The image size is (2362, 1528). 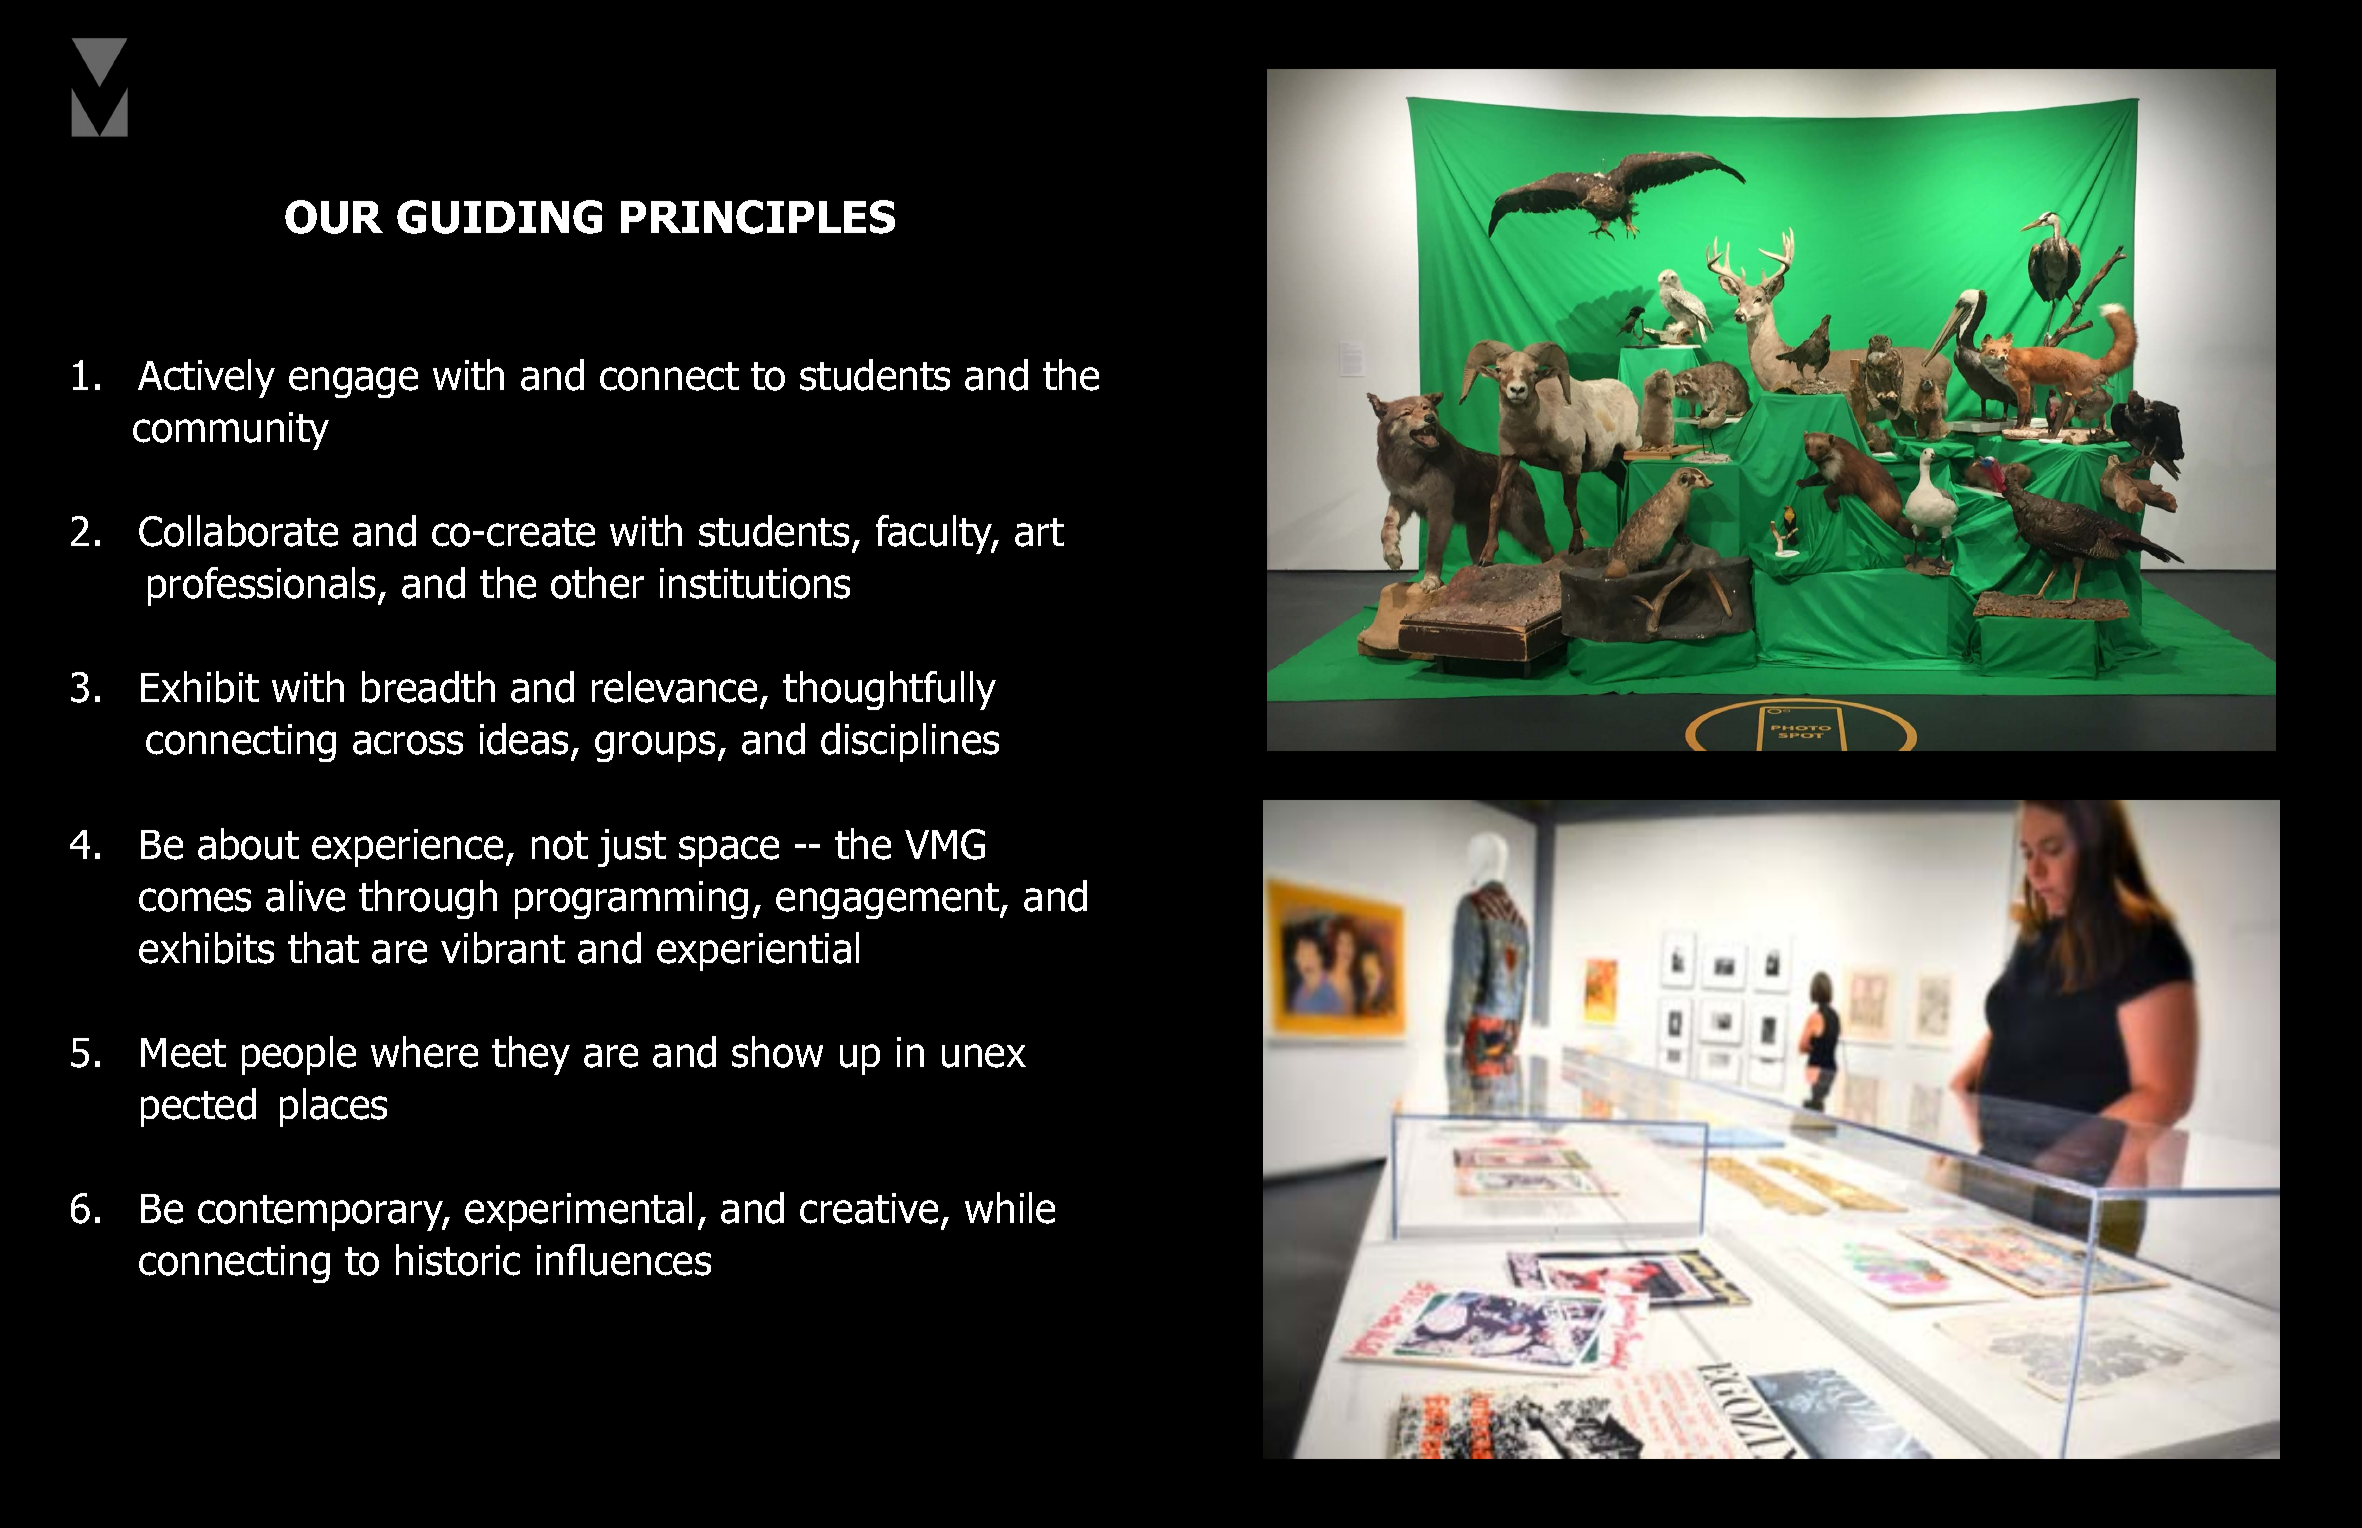 I want to click on historic, so click(x=458, y=1260).
